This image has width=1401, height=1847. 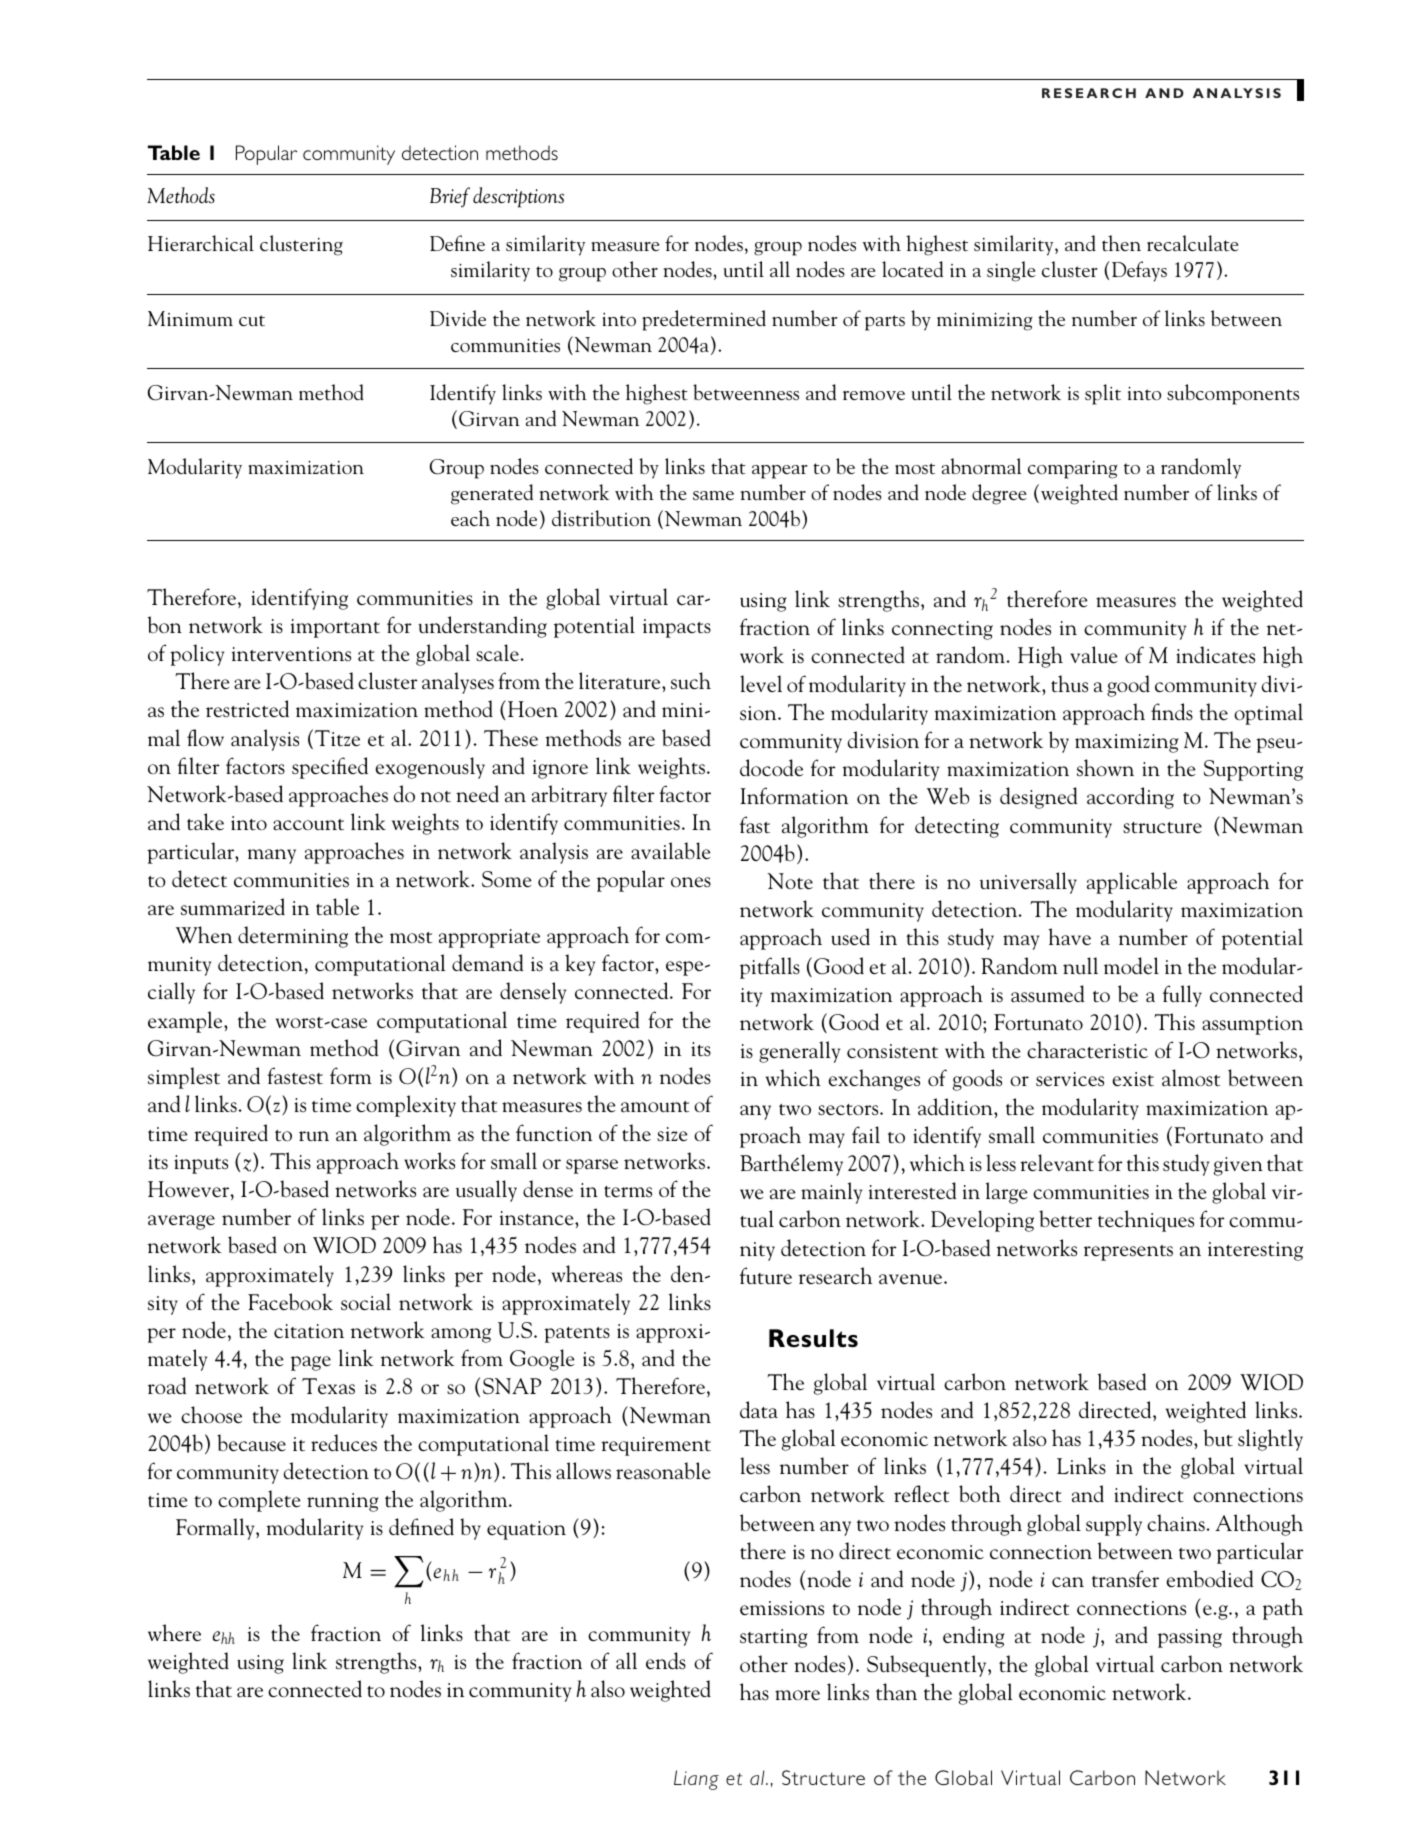 I want to click on value, so click(x=1094, y=655).
